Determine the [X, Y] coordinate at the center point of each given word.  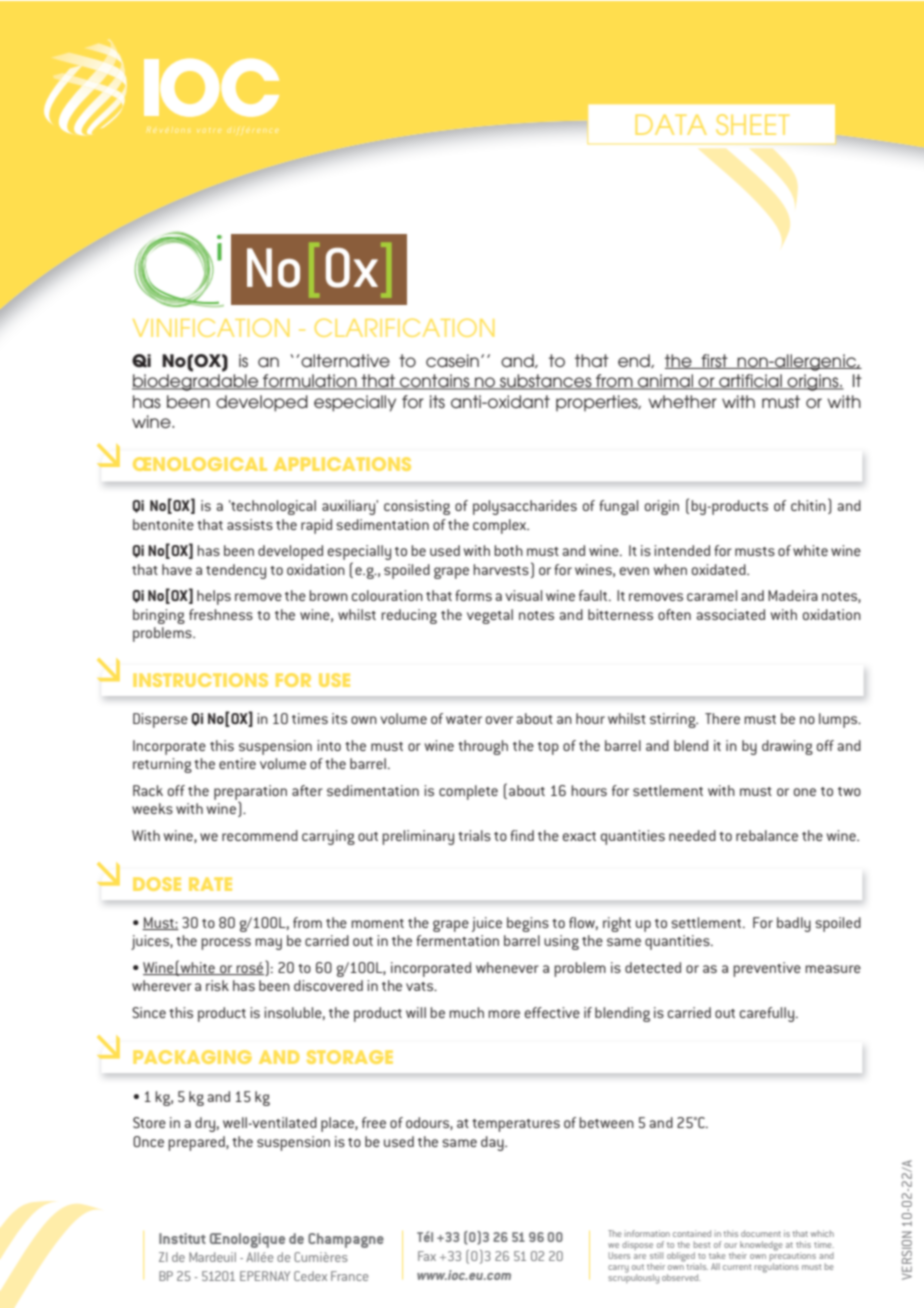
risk [217, 985]
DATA [671, 124]
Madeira [793, 595]
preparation [250, 793]
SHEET [753, 124]
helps [214, 597]
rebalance [767, 835]
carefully [768, 1014]
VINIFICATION [211, 327]
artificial [750, 382]
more [504, 1014]
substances [546, 382]
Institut [182, 1238]
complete [468, 792]
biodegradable [196, 382]
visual [523, 595]
